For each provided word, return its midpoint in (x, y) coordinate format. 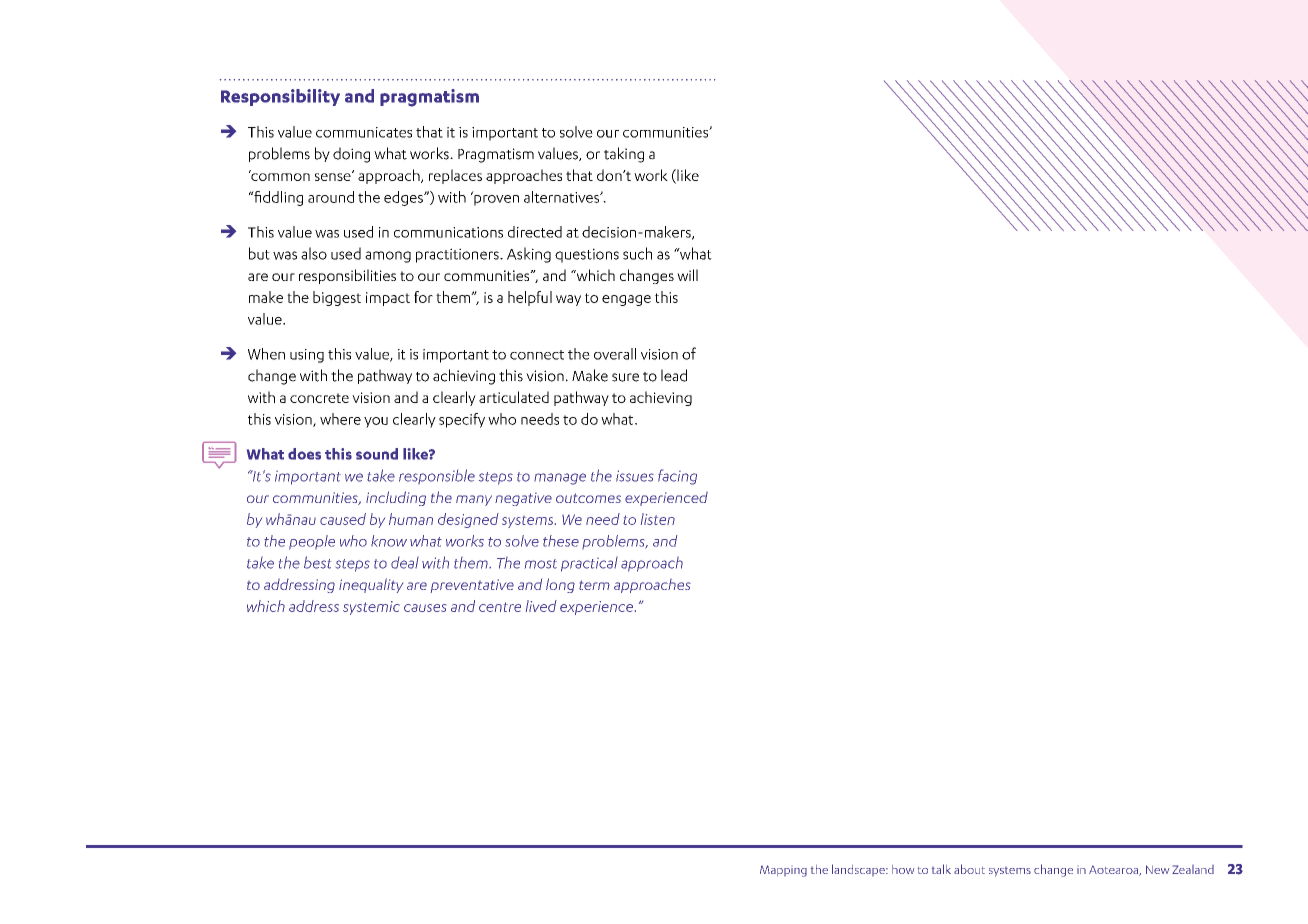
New (1157, 869)
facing (677, 477)
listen (658, 519)
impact (388, 299)
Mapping (783, 871)
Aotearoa (1114, 871)
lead (674, 375)
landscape (859, 870)
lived (541, 606)
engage (626, 300)
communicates (364, 132)
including (396, 498)
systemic (371, 608)
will (687, 275)
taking (624, 155)
